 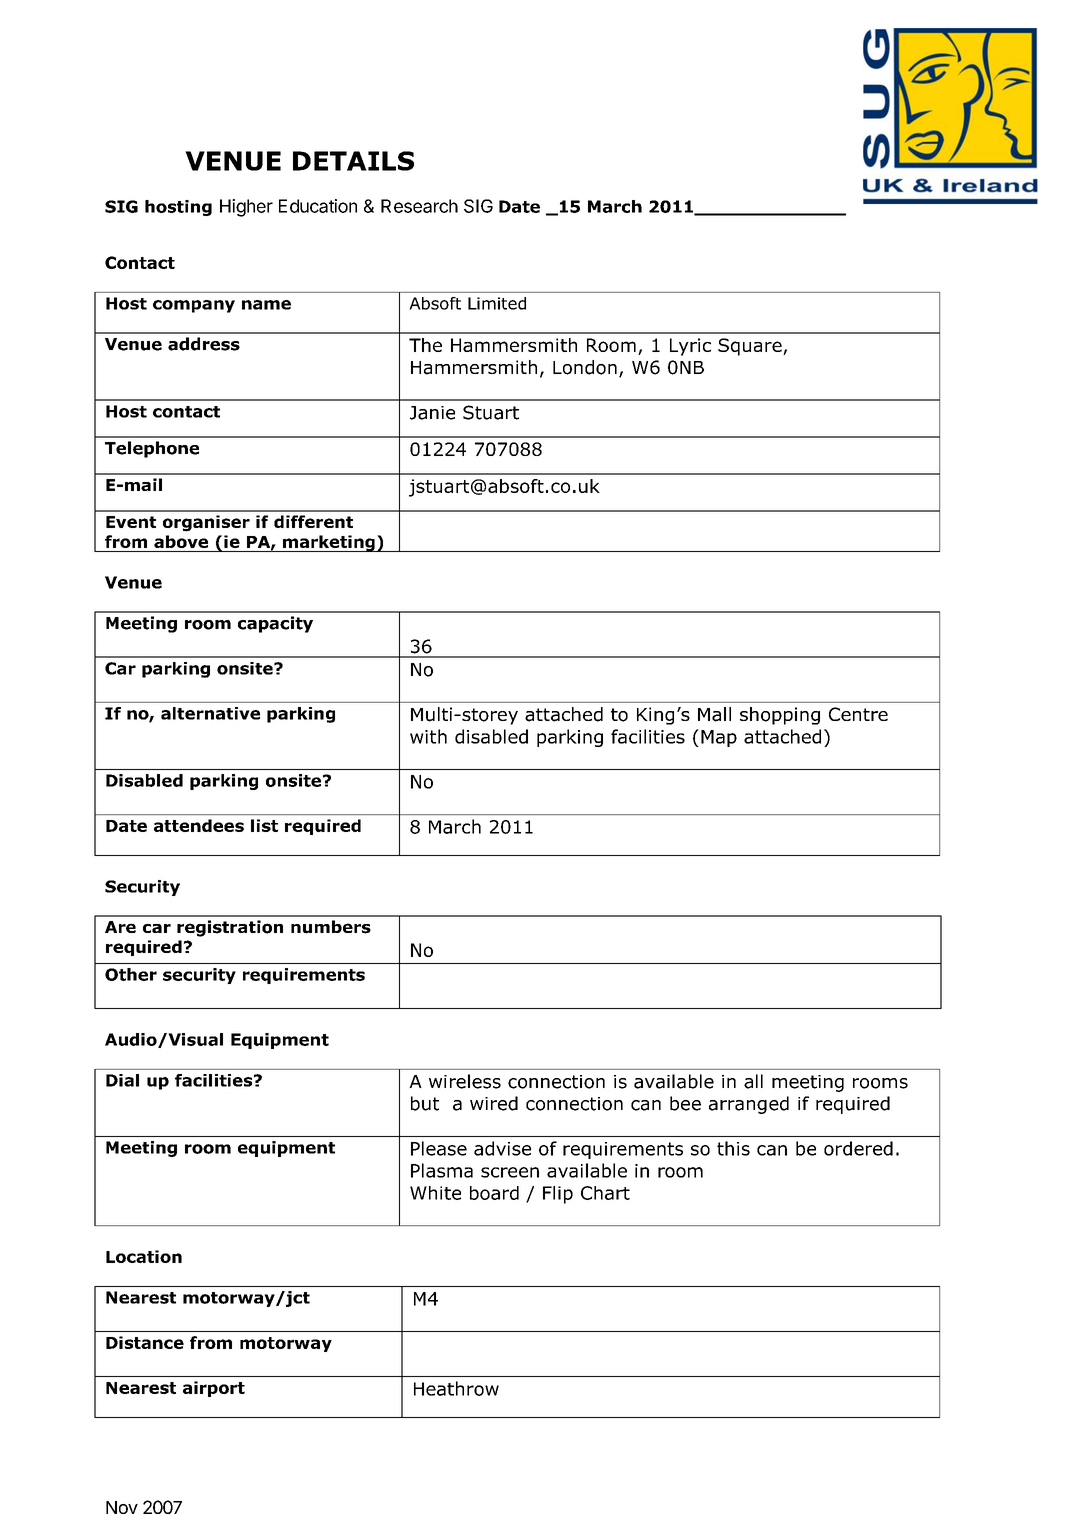 What do you see at coordinates (214, 1389) in the screenshot?
I see `airport` at bounding box center [214, 1389].
